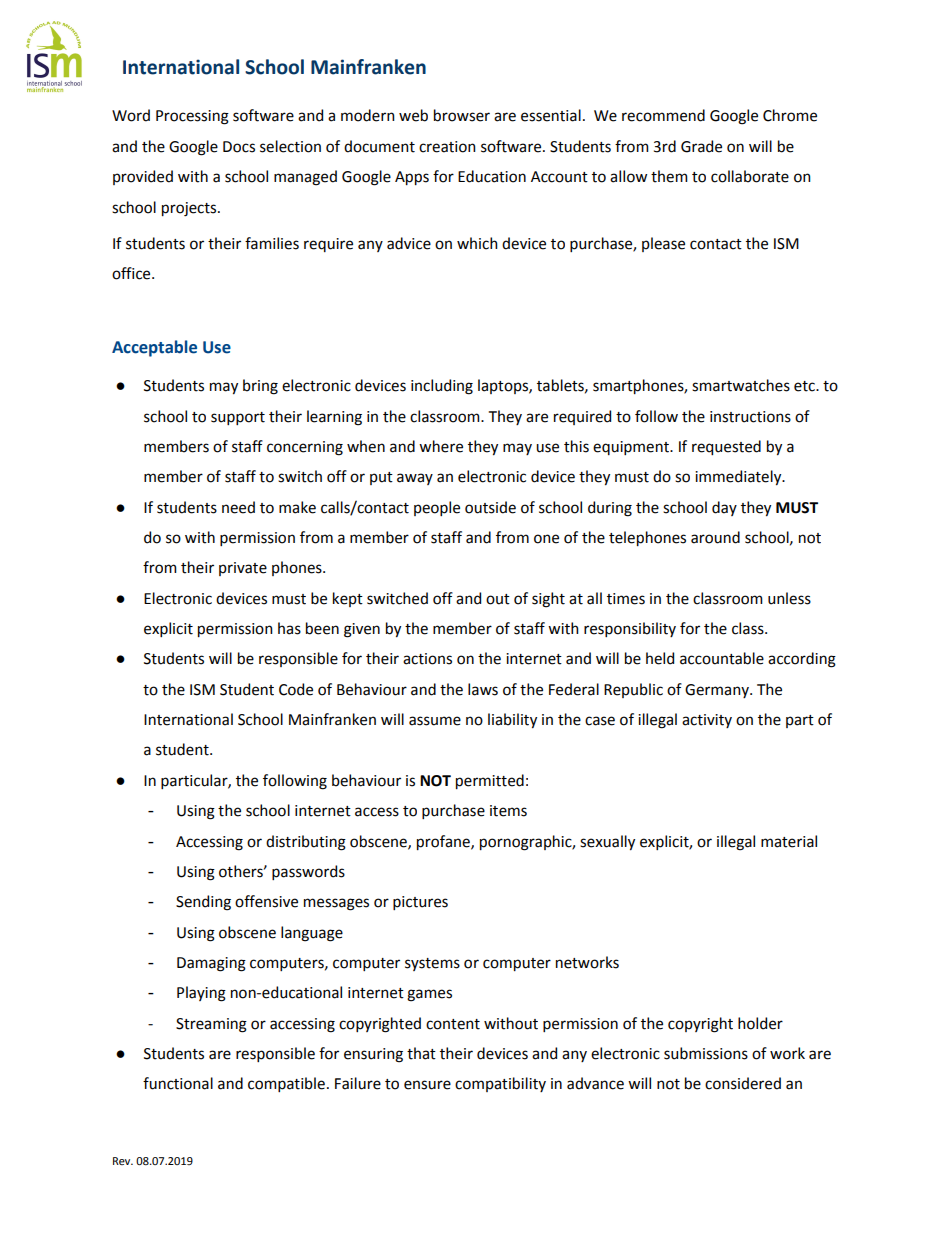  What do you see at coordinates (447, 147) in the screenshot?
I see `creation` at bounding box center [447, 147].
